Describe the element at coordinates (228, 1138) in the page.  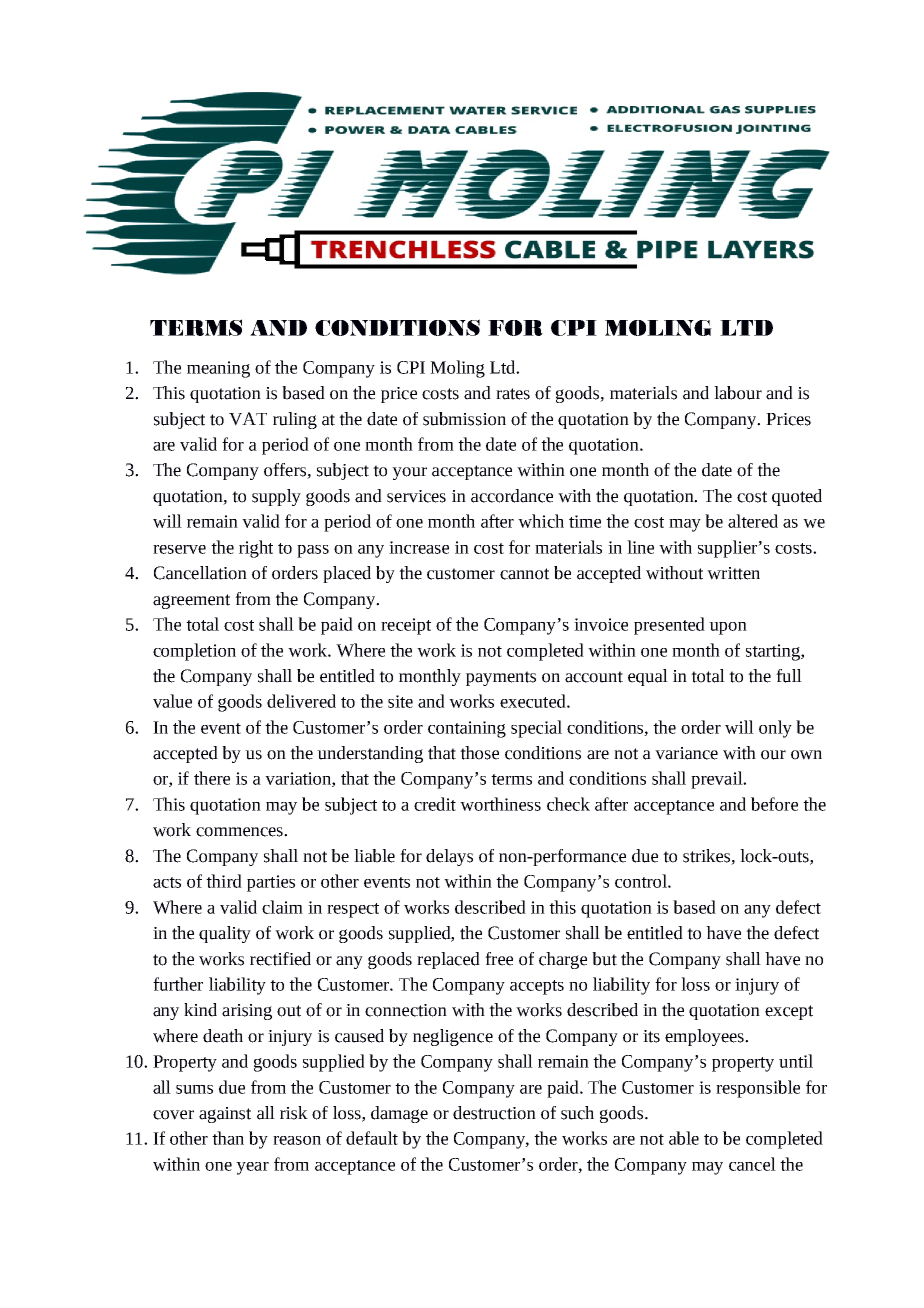
I see `than` at that location.
